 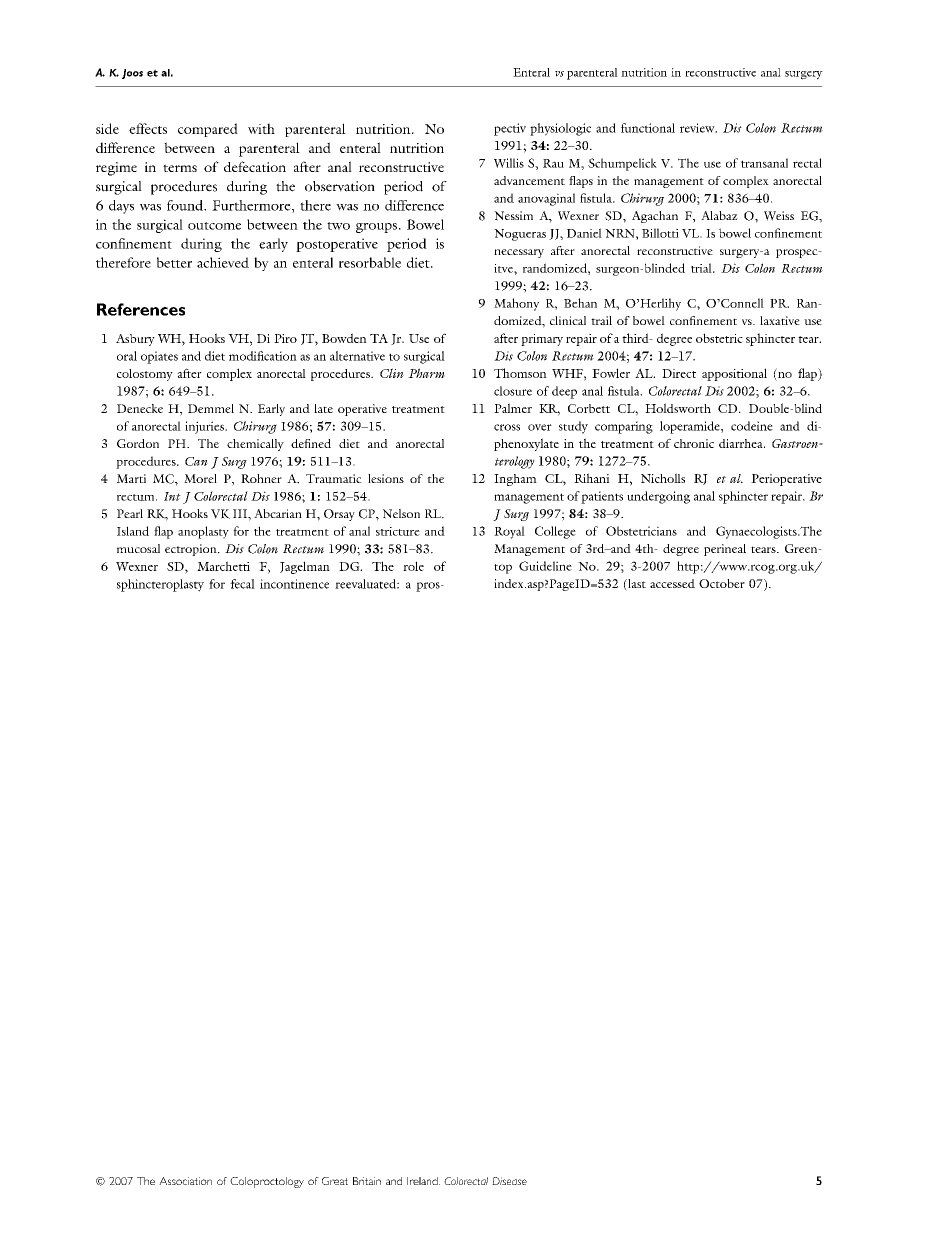 I want to click on role, so click(x=413, y=566).
